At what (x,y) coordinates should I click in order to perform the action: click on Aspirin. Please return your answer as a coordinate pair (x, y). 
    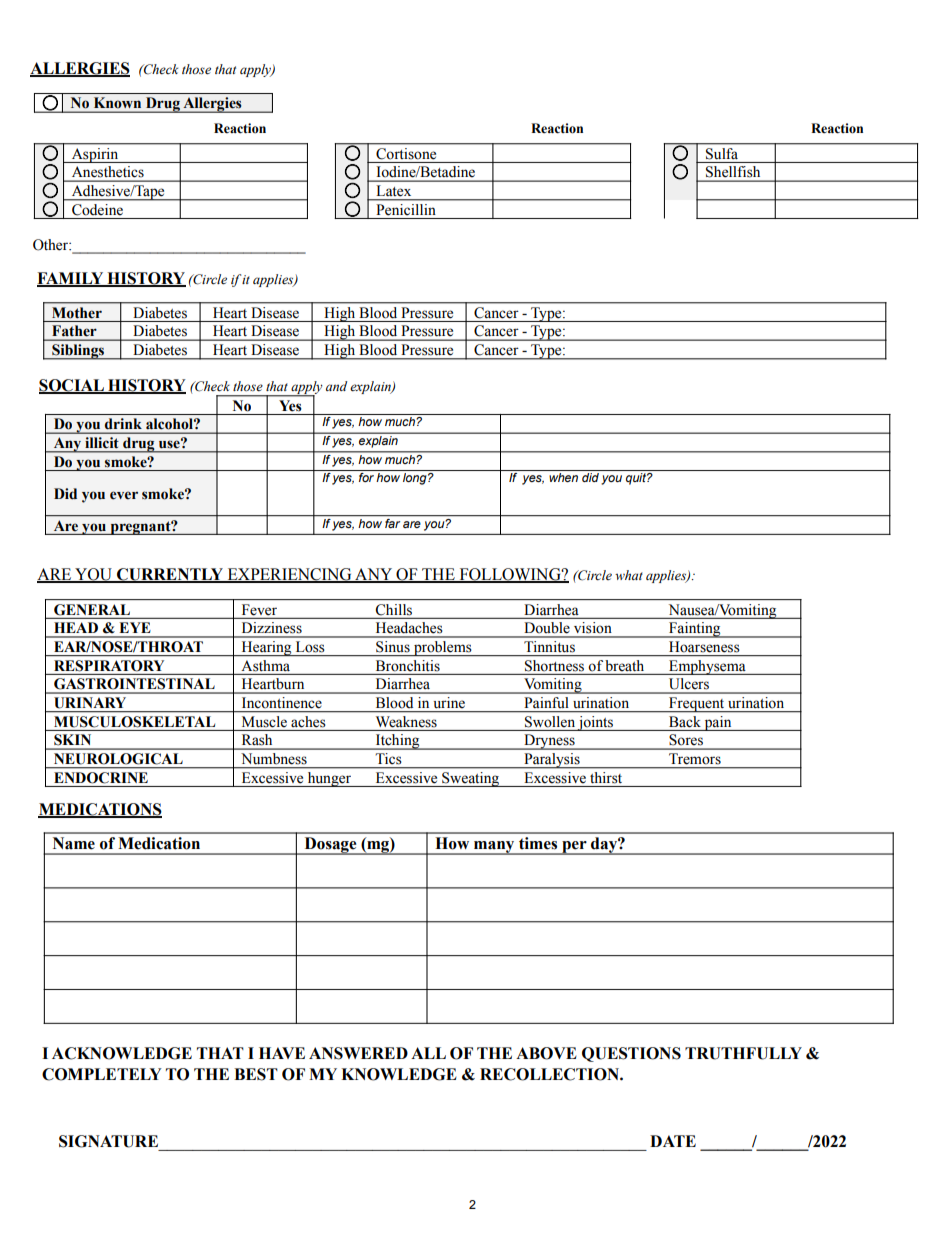
    Looking at the image, I should click on (95, 155).
